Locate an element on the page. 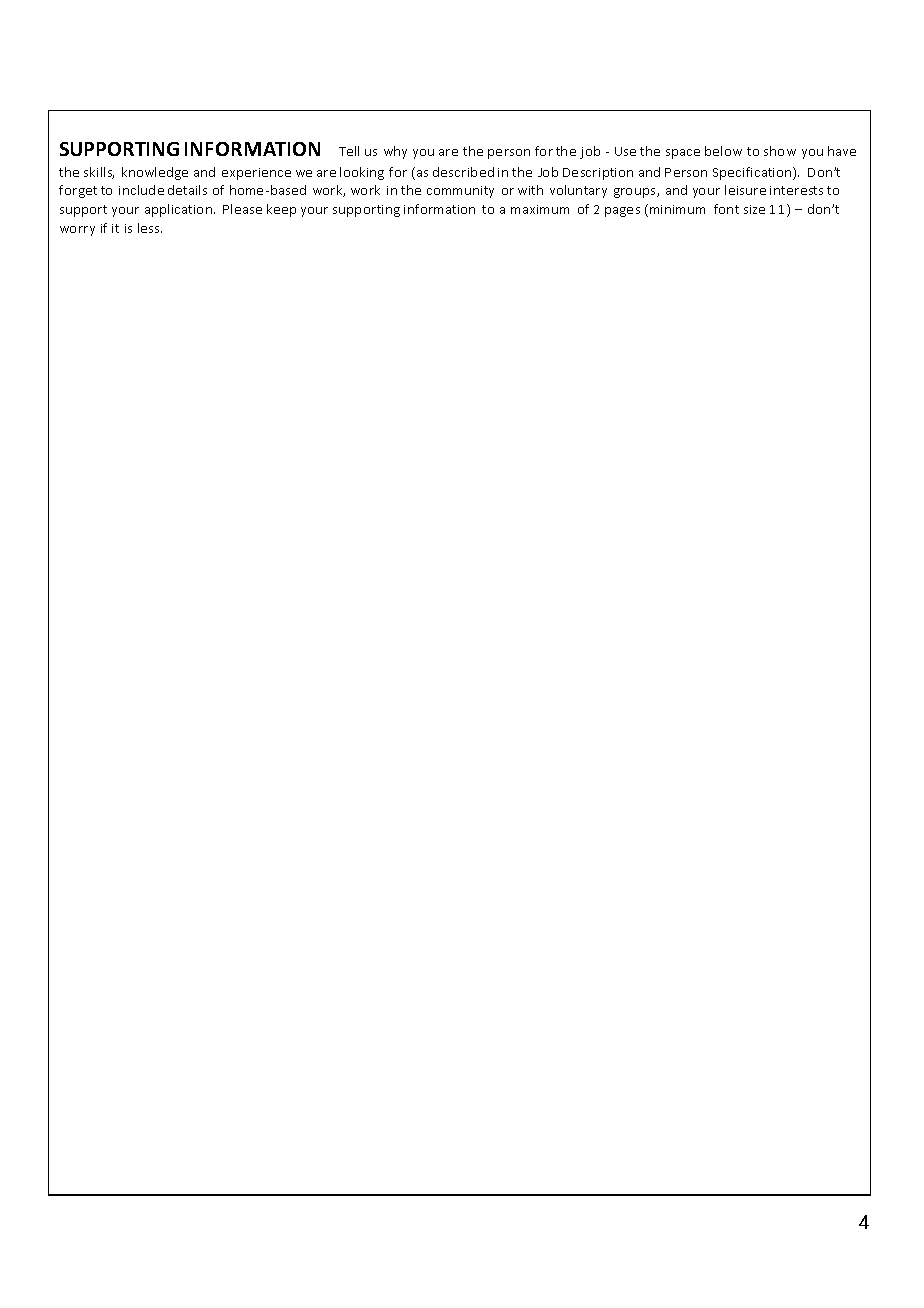 The width and height of the image is (924, 1308). font is located at coordinates (726, 209).
